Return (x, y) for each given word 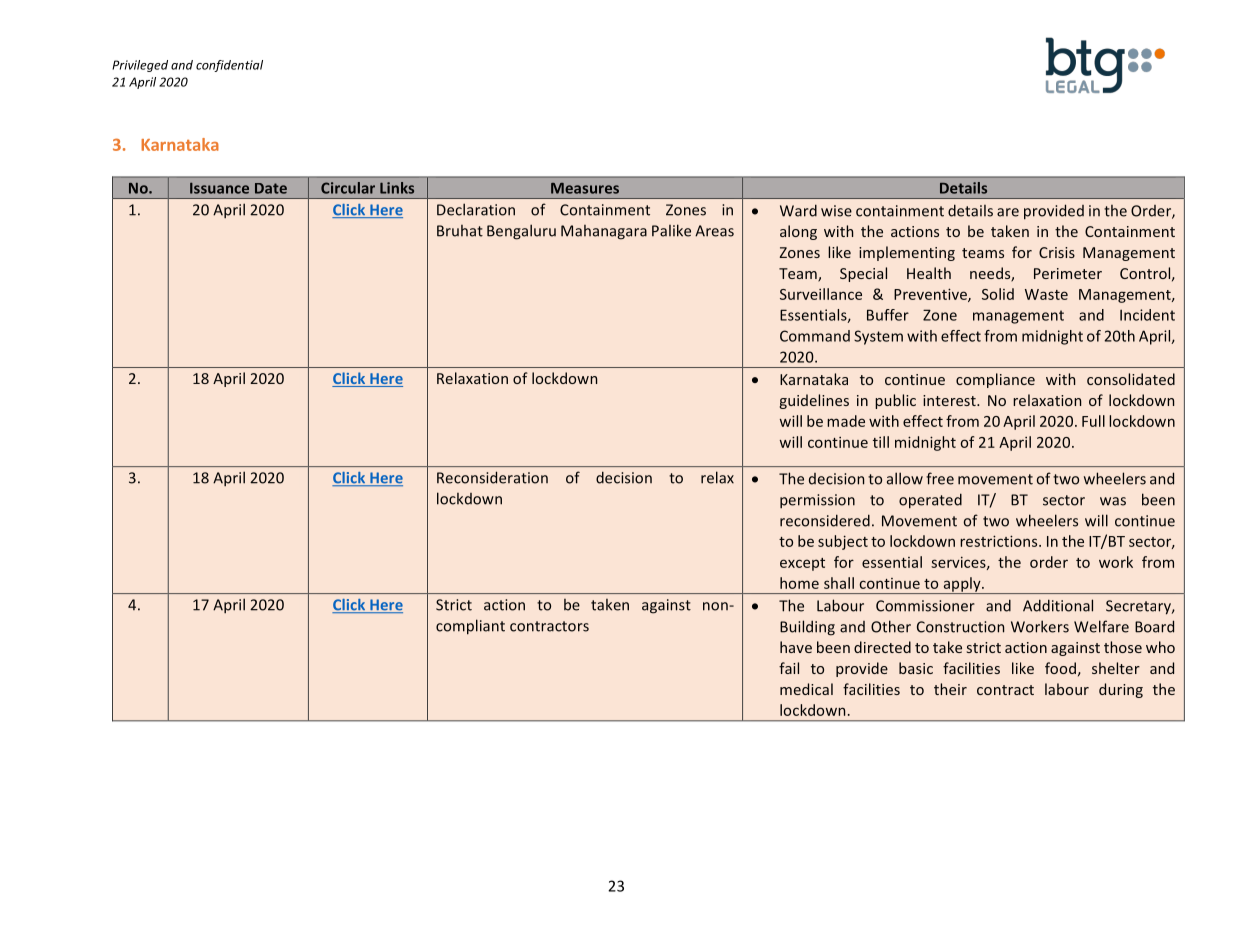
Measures (585, 188)
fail (789, 668)
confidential (229, 66)
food (1060, 668)
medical (806, 689)
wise (836, 211)
